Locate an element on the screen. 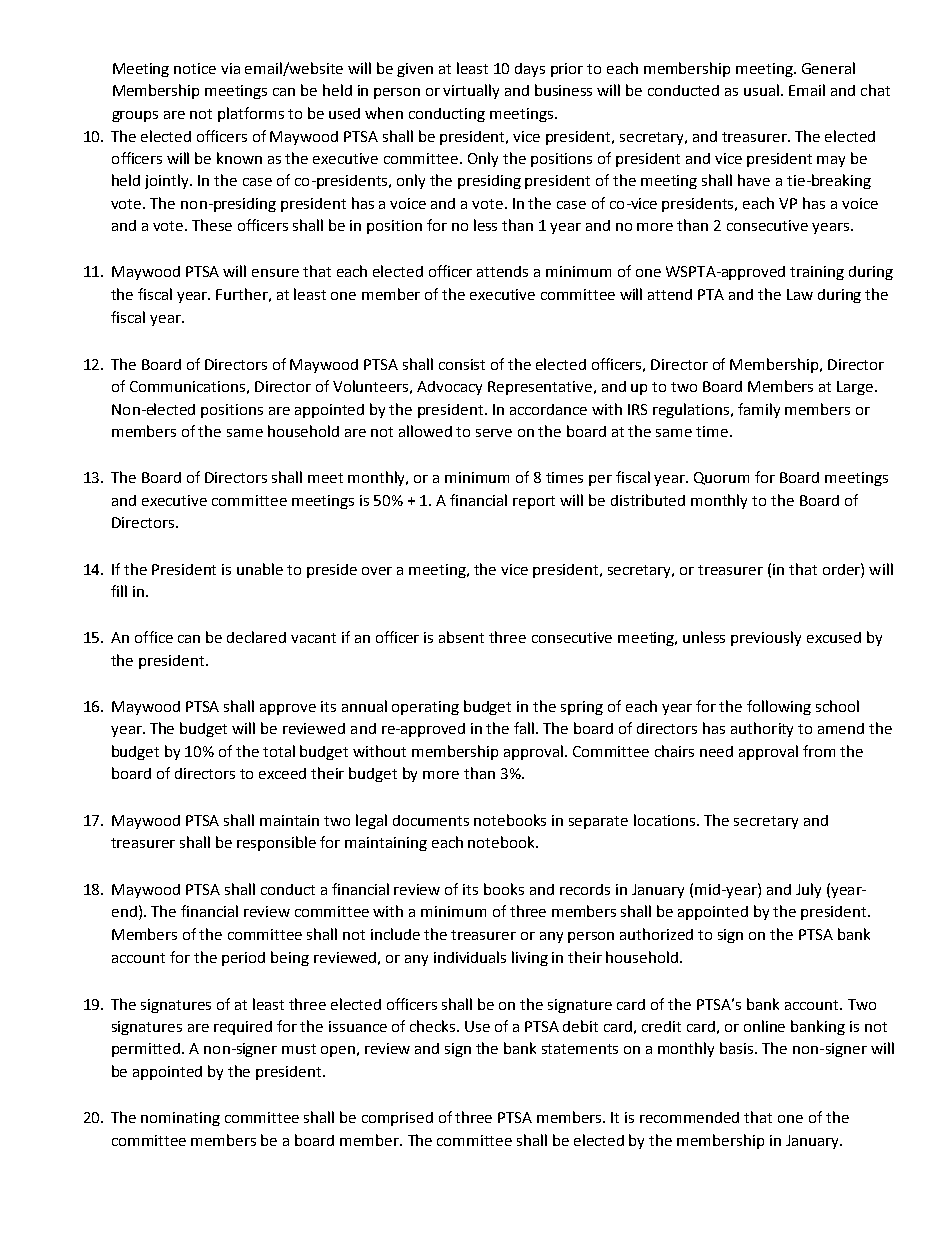 The image size is (952, 1233). platforms is located at coordinates (251, 114).
